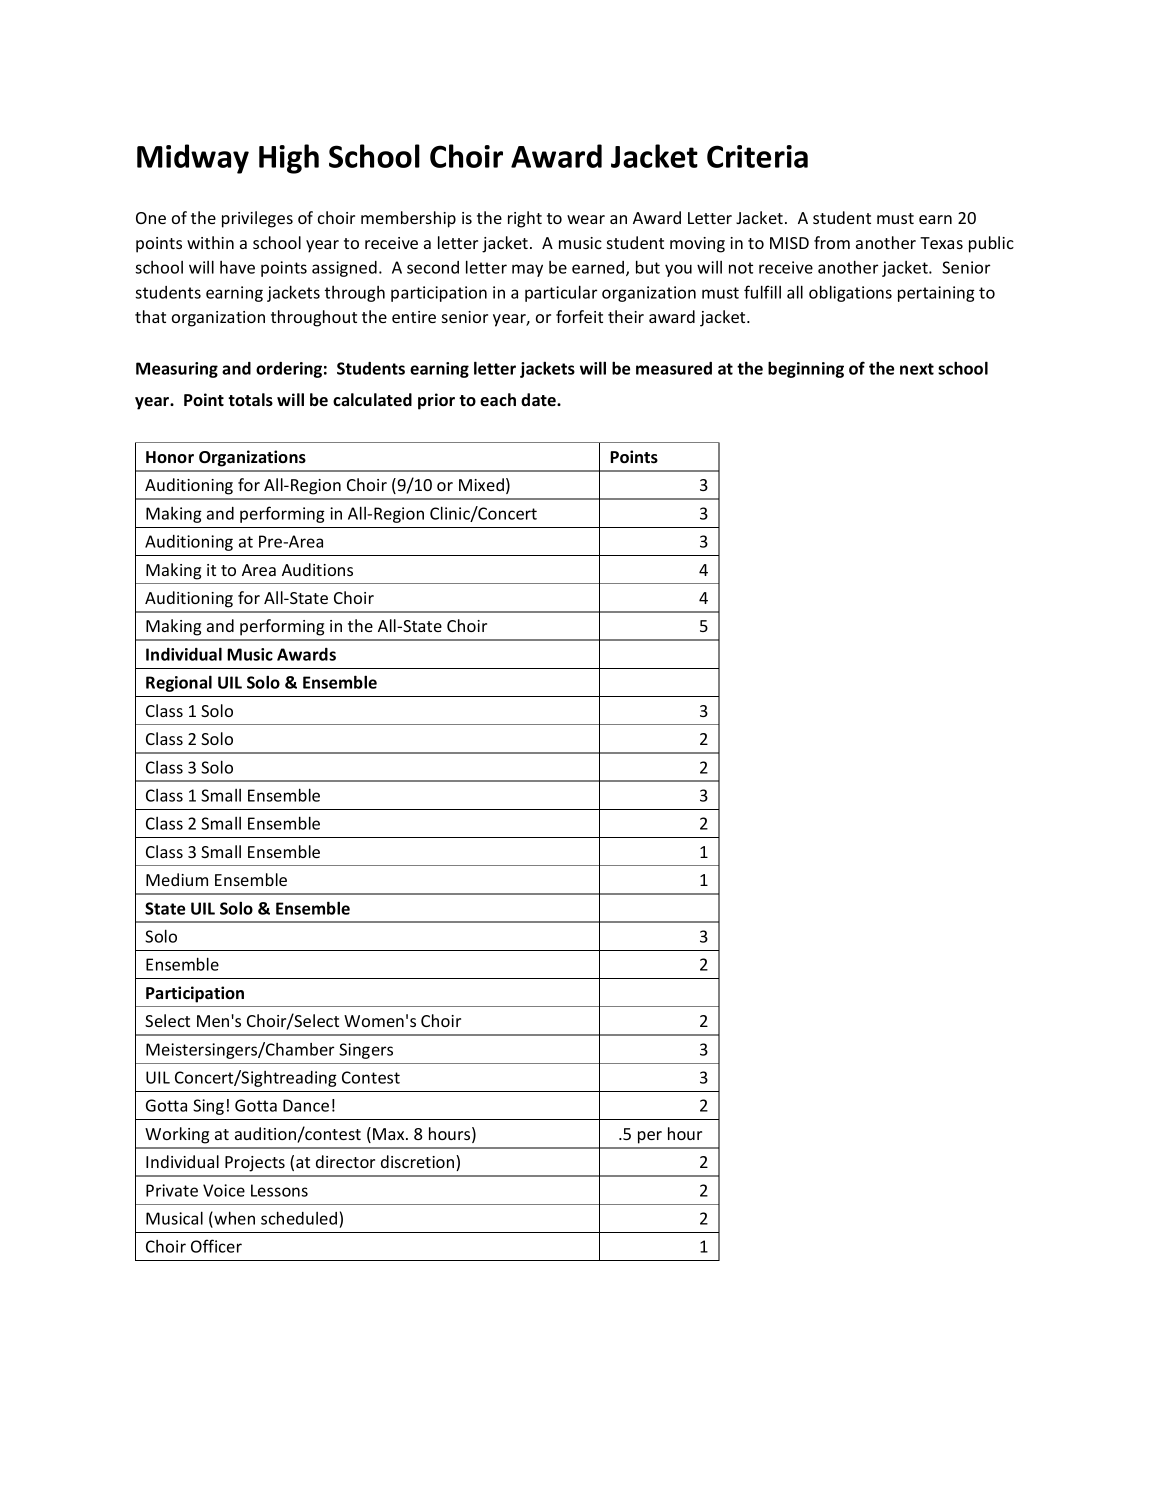 The width and height of the screenshot is (1150, 1489). Describe the element at coordinates (306, 1105) in the screenshot. I see `Dance` at that location.
